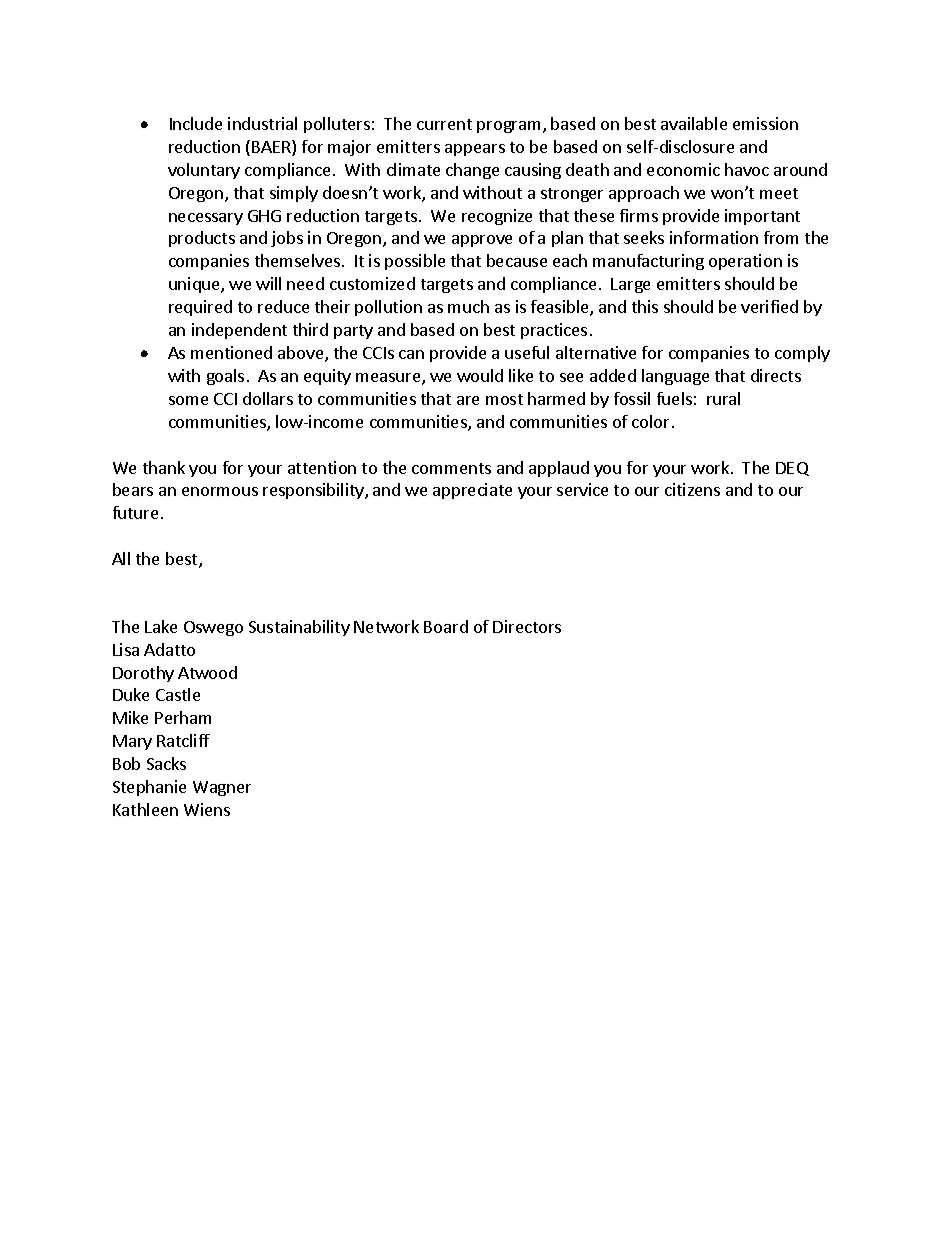 The image size is (952, 1233). I want to click on citizens, so click(692, 489).
